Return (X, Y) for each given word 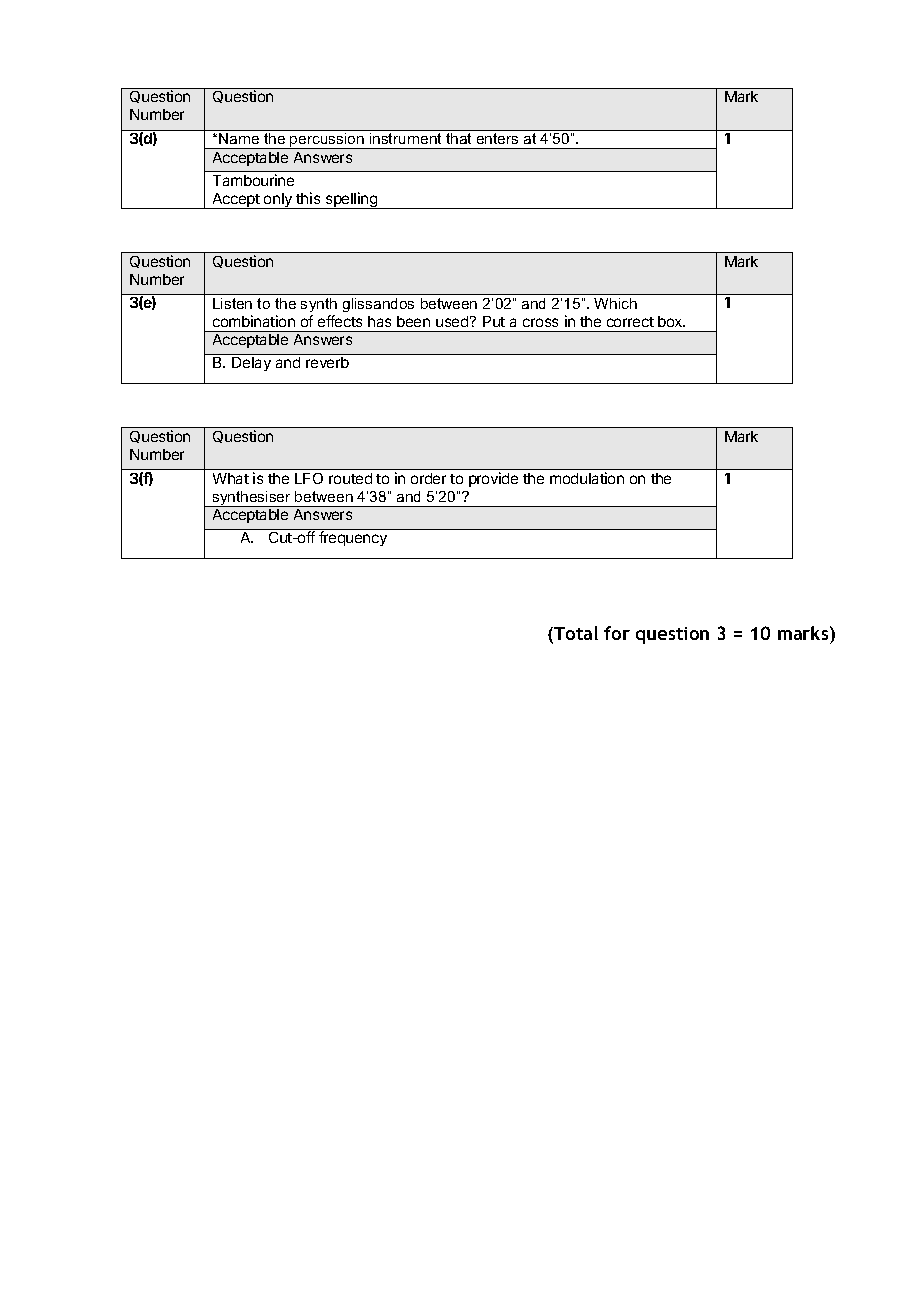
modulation (587, 478)
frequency (353, 538)
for (617, 633)
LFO (309, 478)
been (413, 321)
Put (494, 321)
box (671, 321)
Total (575, 634)
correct (630, 322)
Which (615, 303)
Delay (251, 364)
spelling (351, 200)
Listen (232, 303)
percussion (327, 141)
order (428, 478)
